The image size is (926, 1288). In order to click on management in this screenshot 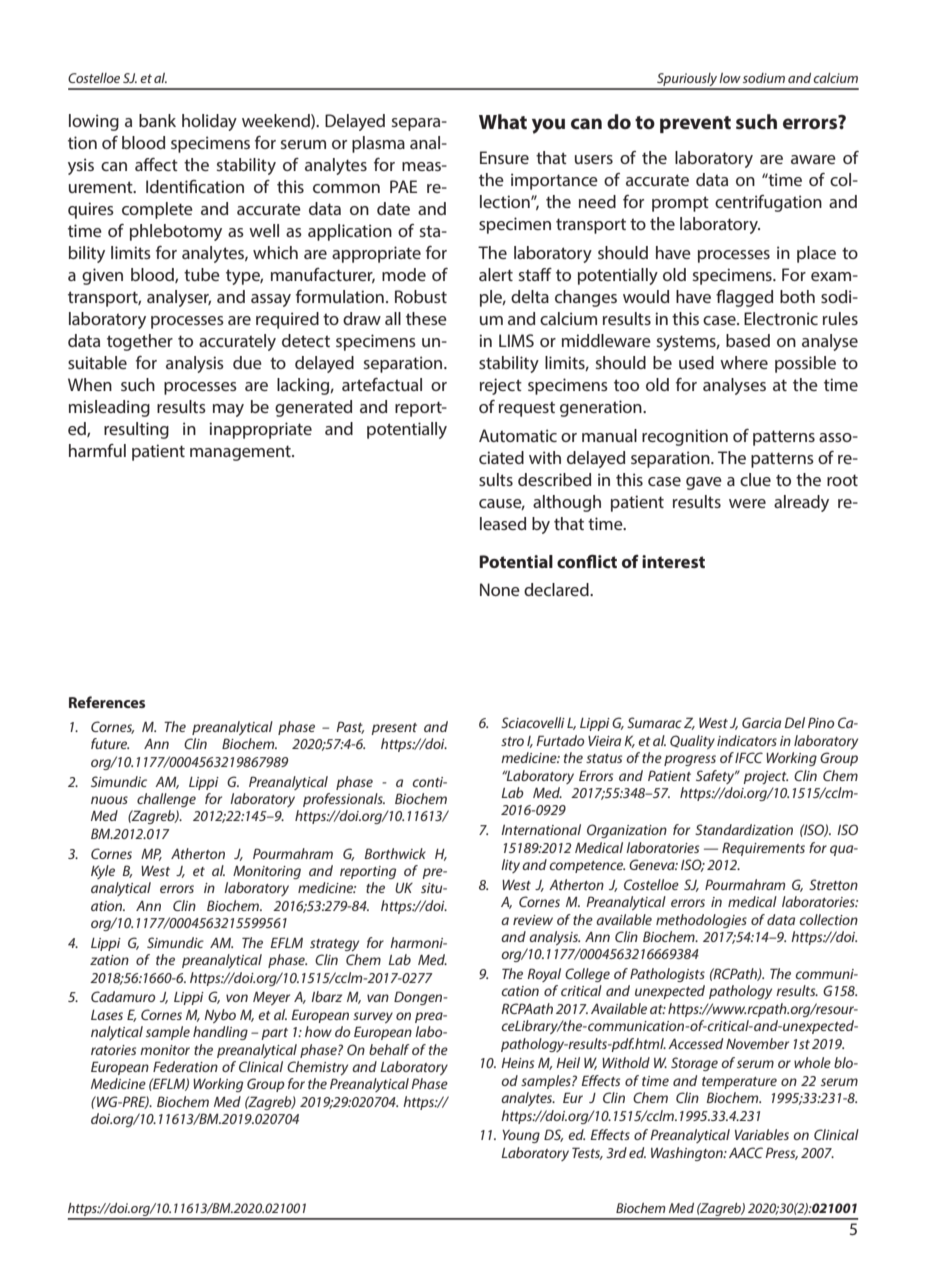, I will do `click(241, 453)`.
